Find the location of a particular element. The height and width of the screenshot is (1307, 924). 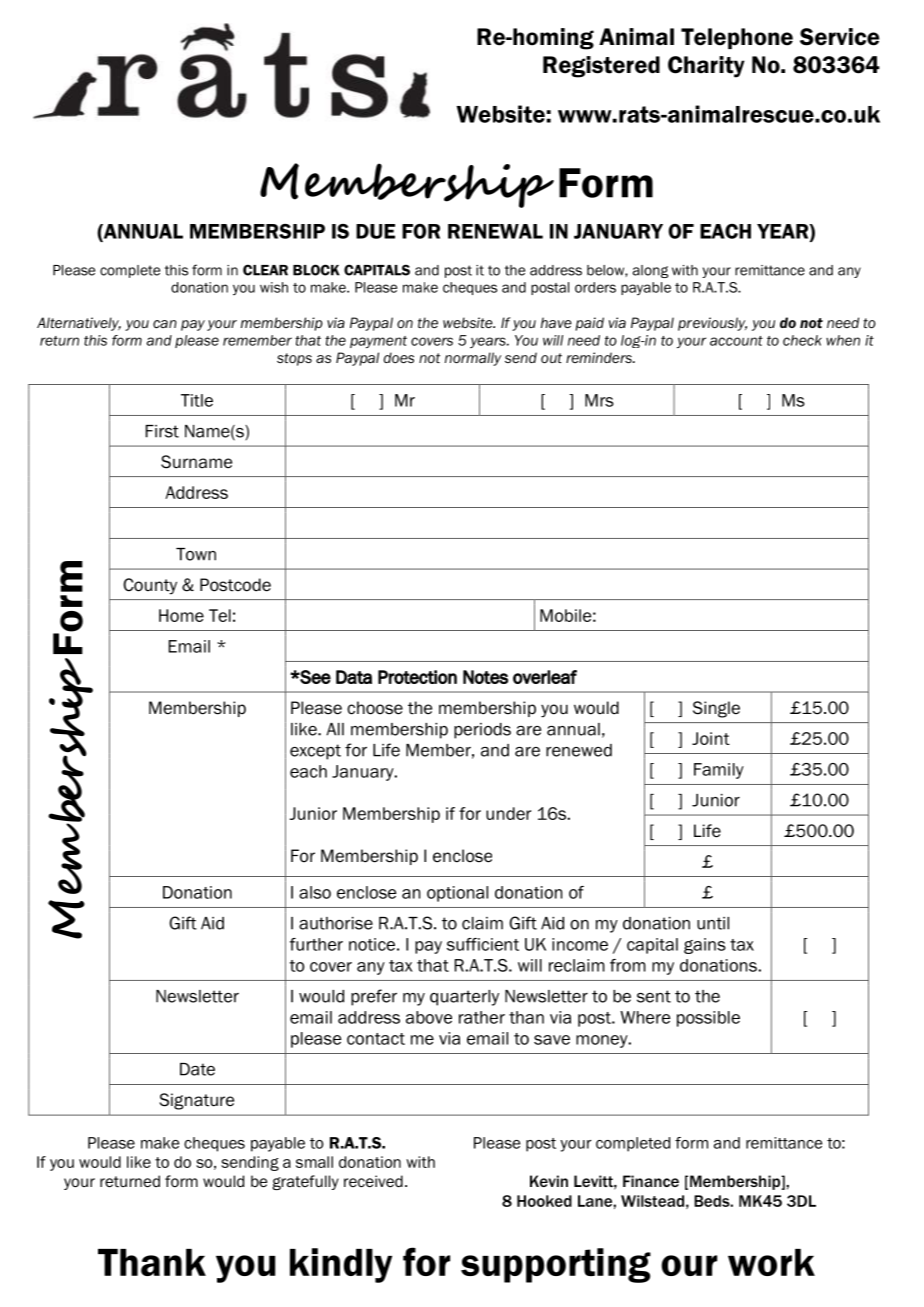

Family is located at coordinates (719, 771).
